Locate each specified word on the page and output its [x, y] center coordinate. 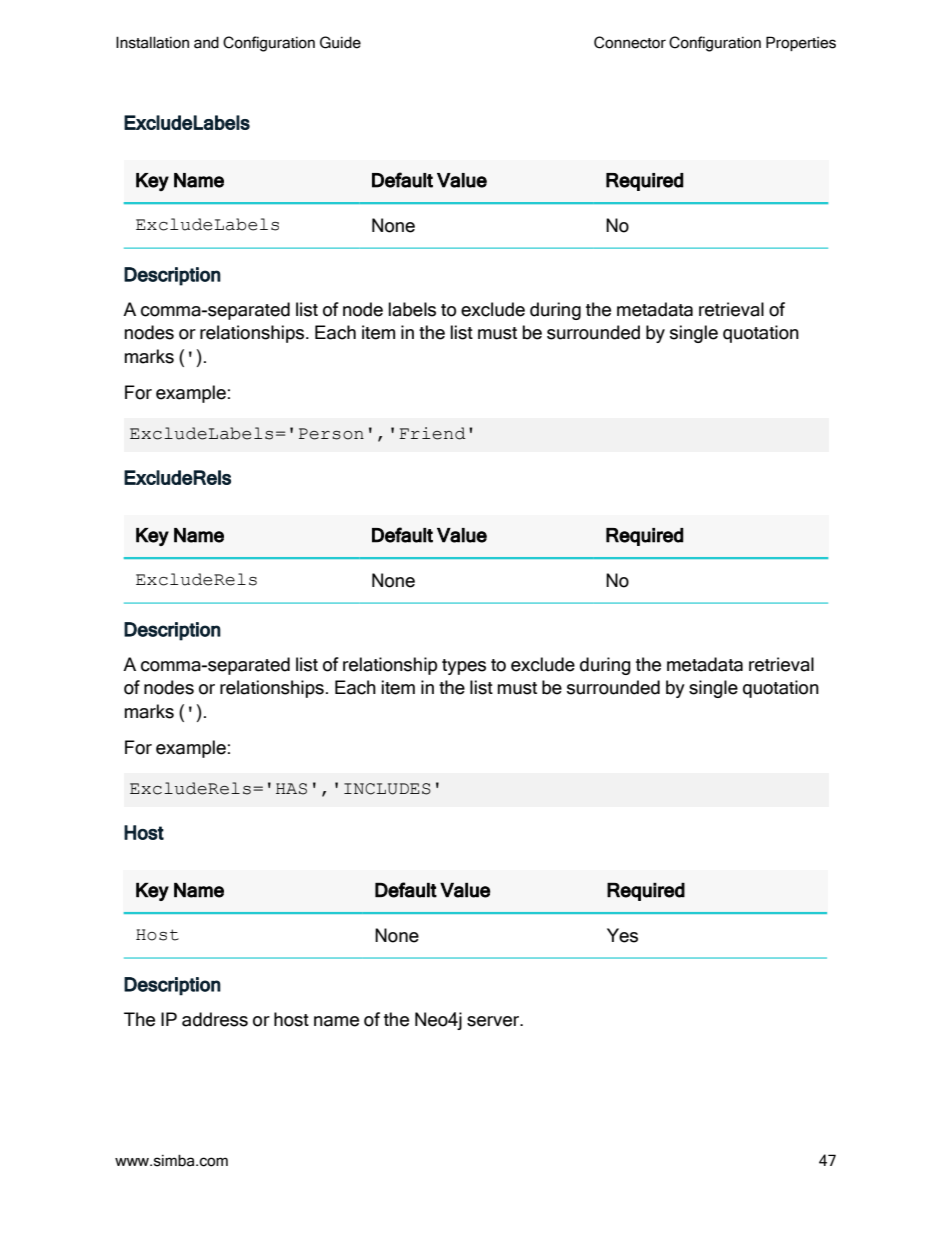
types [464, 667]
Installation [152, 42]
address [215, 1019]
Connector [630, 42]
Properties [801, 43]
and [206, 42]
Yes [622, 935]
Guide [340, 42]
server [494, 1021]
